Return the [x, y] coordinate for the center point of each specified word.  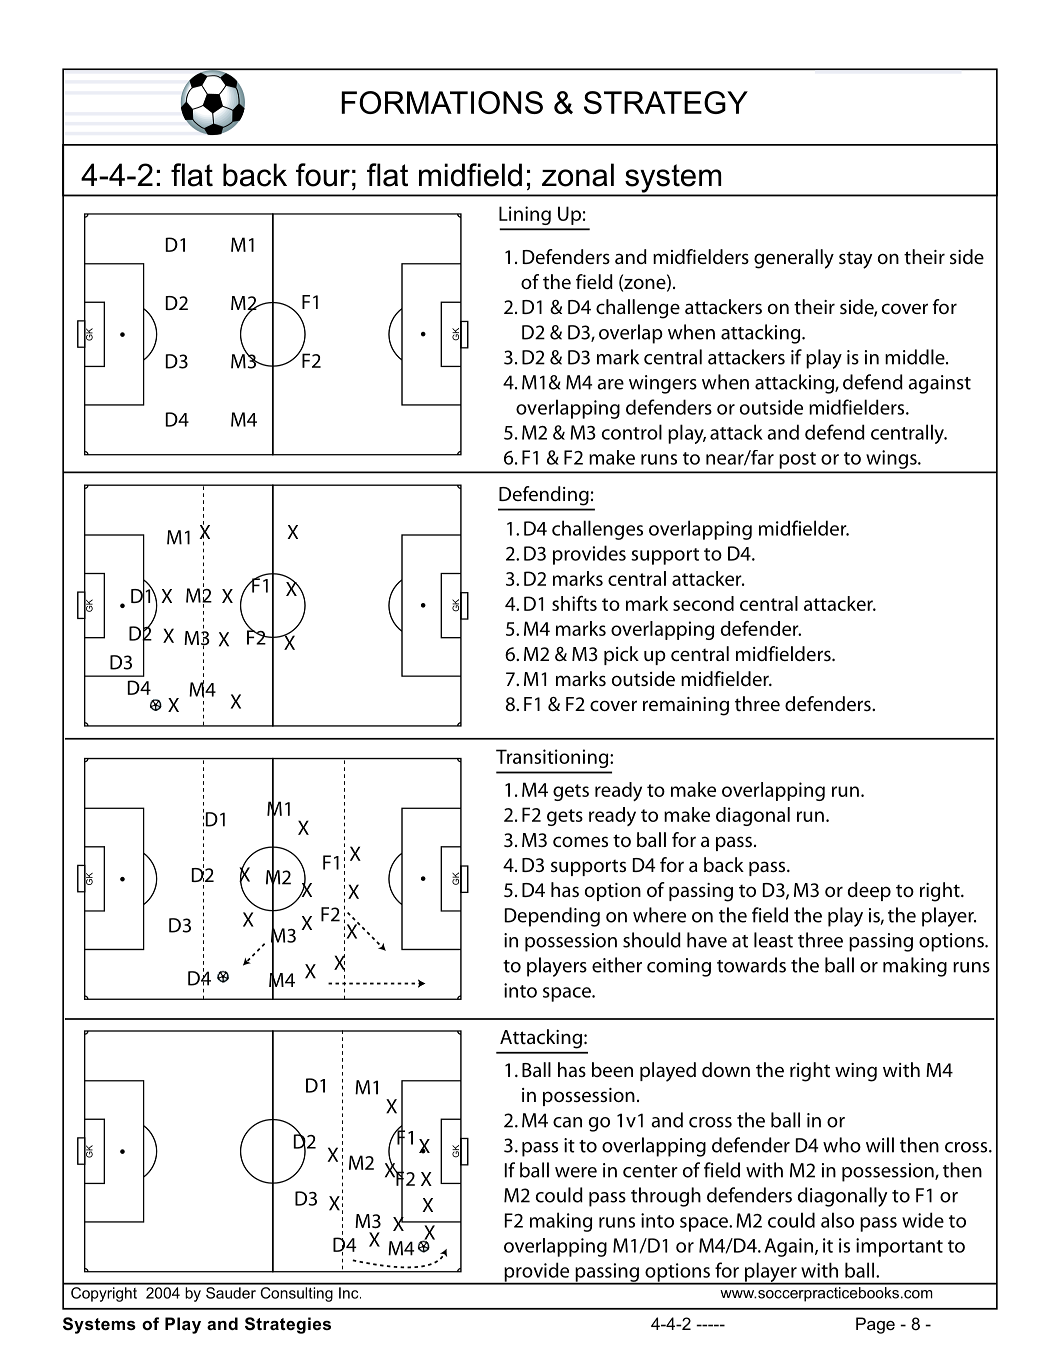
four [323, 175]
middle [916, 357]
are [610, 384]
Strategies [288, 1325]
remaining [686, 706]
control [632, 432]
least [773, 940]
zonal [578, 175]
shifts [574, 603]
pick [621, 655]
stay [855, 260]
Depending [552, 917]
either [617, 965]
